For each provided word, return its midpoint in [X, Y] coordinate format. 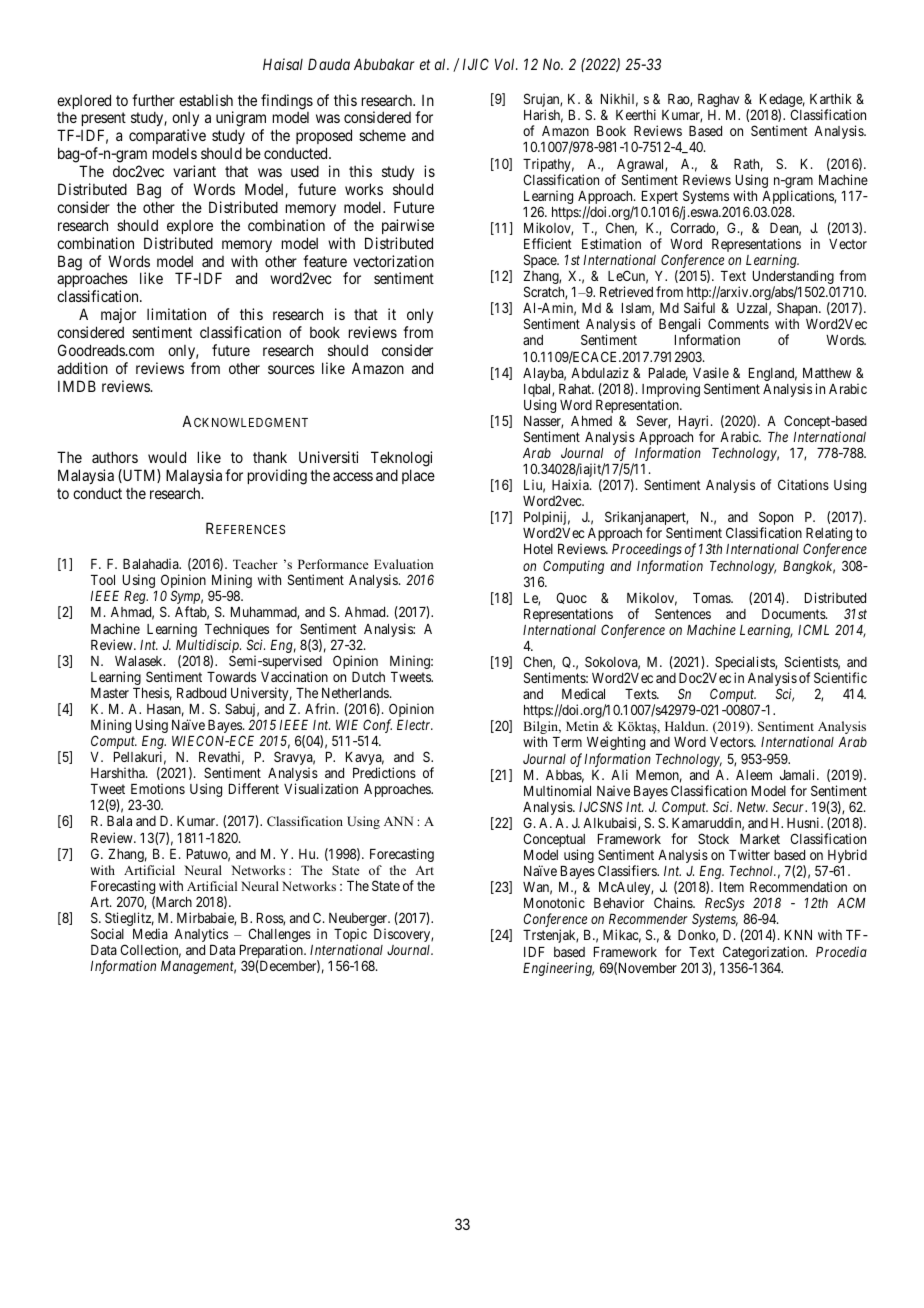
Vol [506, 64]
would [167, 457]
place [418, 476]
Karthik [831, 98]
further [153, 100]
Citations [803, 484]
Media [150, 933]
